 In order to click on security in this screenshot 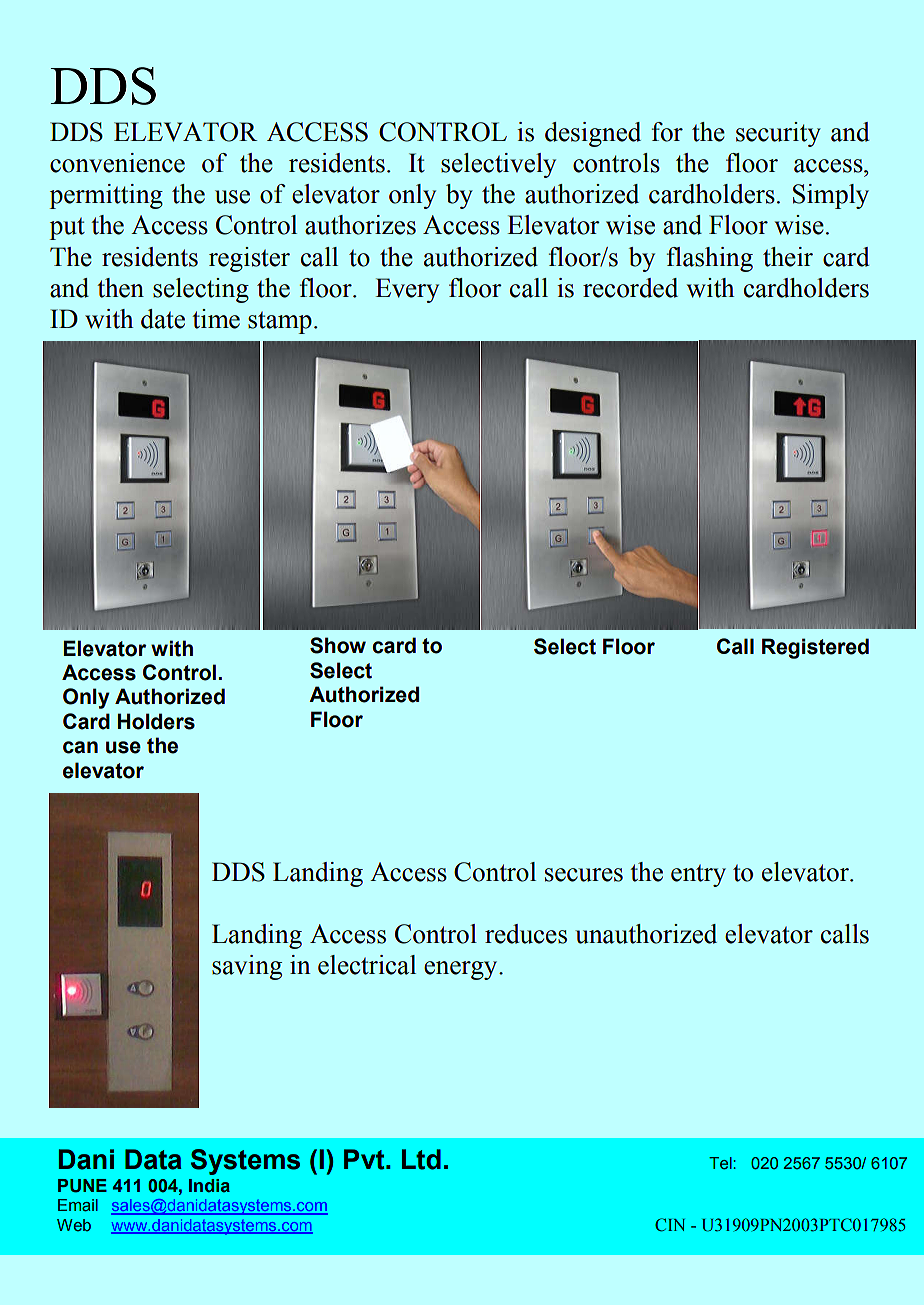, I will do `click(778, 134)`.
